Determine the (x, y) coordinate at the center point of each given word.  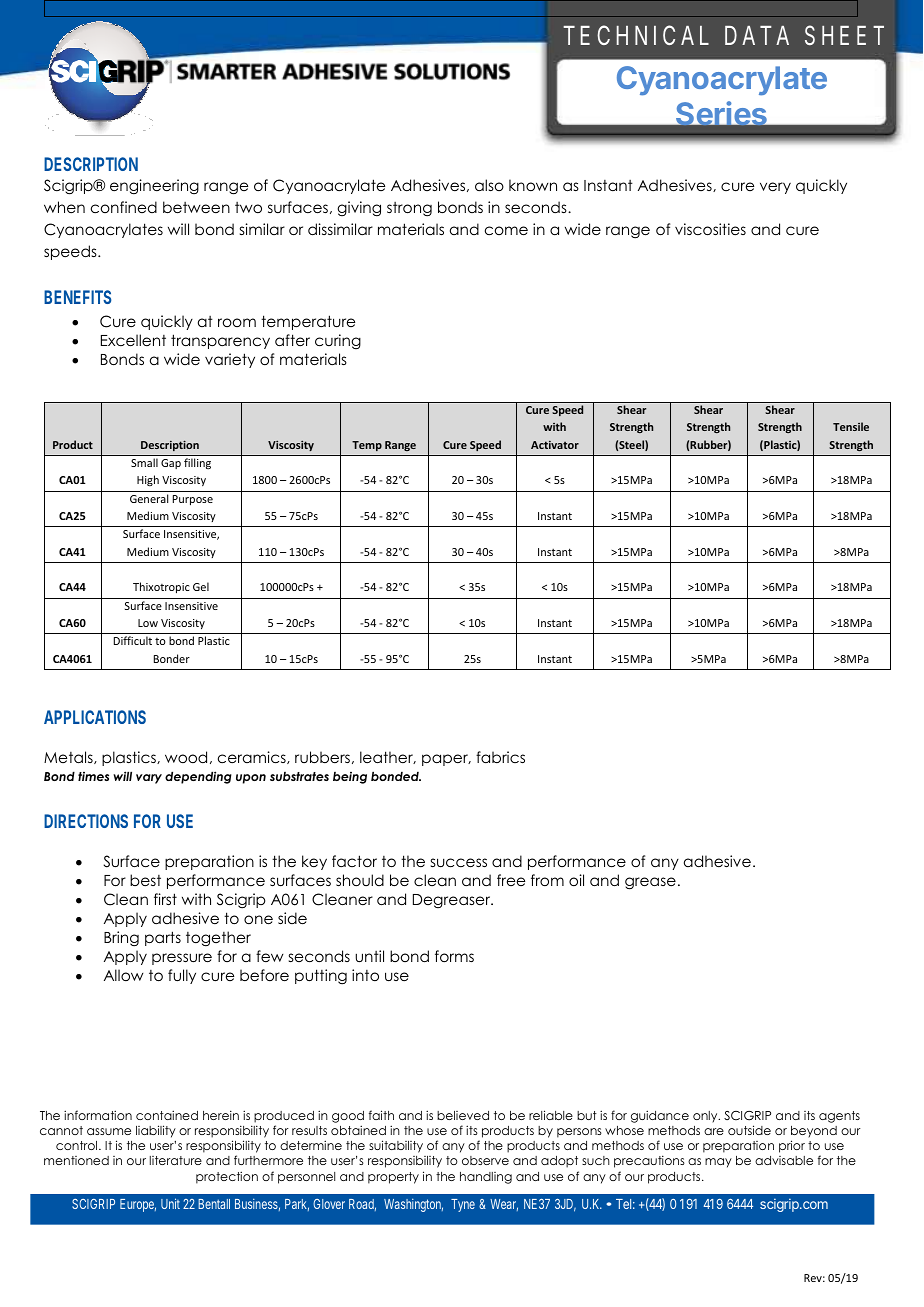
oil (576, 880)
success (459, 862)
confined (124, 207)
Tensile (851, 426)
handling (486, 1178)
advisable (784, 1160)
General (149, 498)
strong (409, 209)
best (145, 880)
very (775, 188)
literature (176, 1160)
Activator (555, 445)
